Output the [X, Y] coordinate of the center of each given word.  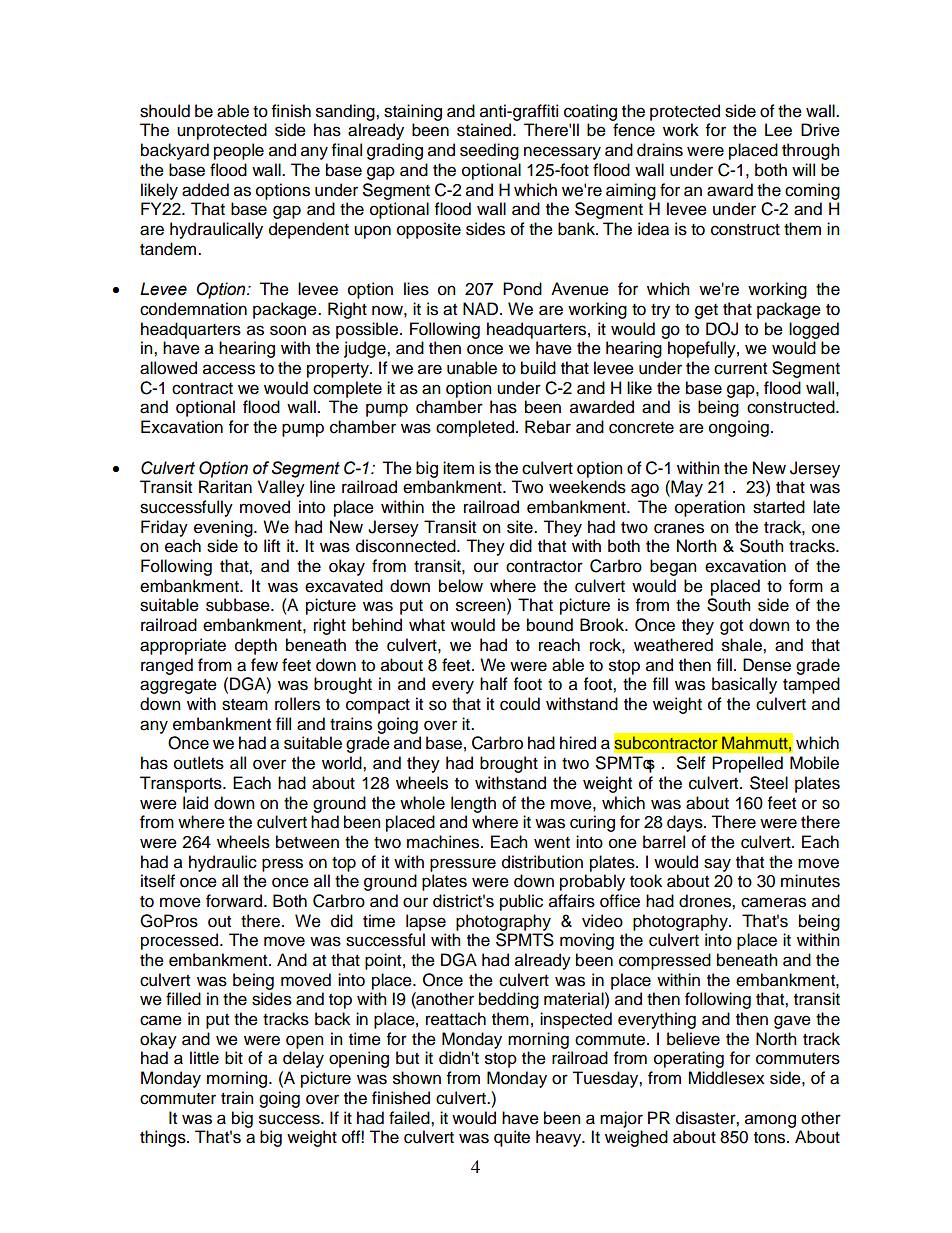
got [731, 627]
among [770, 1121]
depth [256, 646]
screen [482, 607]
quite [512, 1138]
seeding [489, 151]
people [239, 151]
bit [234, 1058]
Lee [778, 130]
